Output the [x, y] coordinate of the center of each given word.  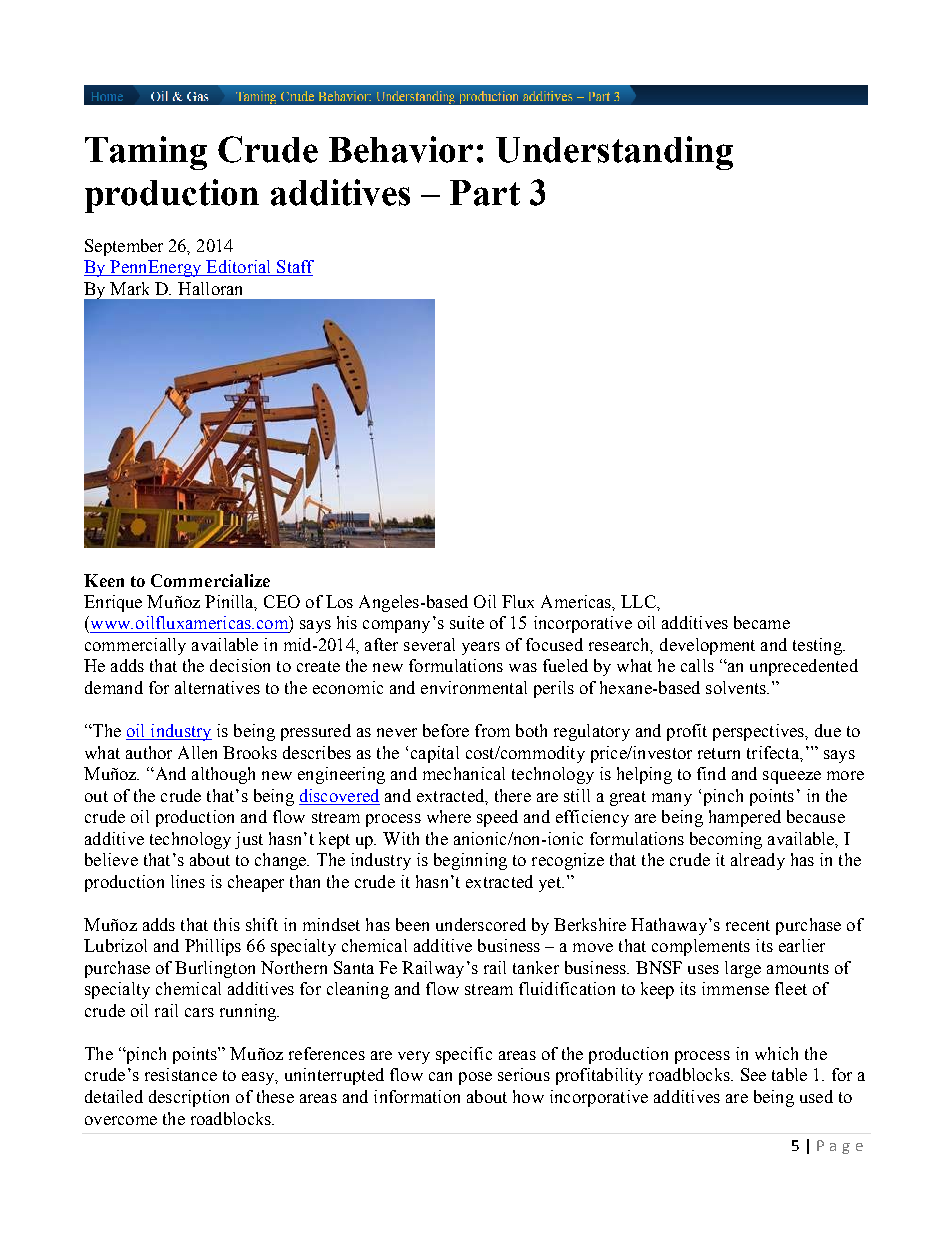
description [189, 1098]
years [481, 648]
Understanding [614, 153]
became [762, 622]
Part [485, 193]
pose [475, 1078]
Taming [146, 153]
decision [240, 665]
